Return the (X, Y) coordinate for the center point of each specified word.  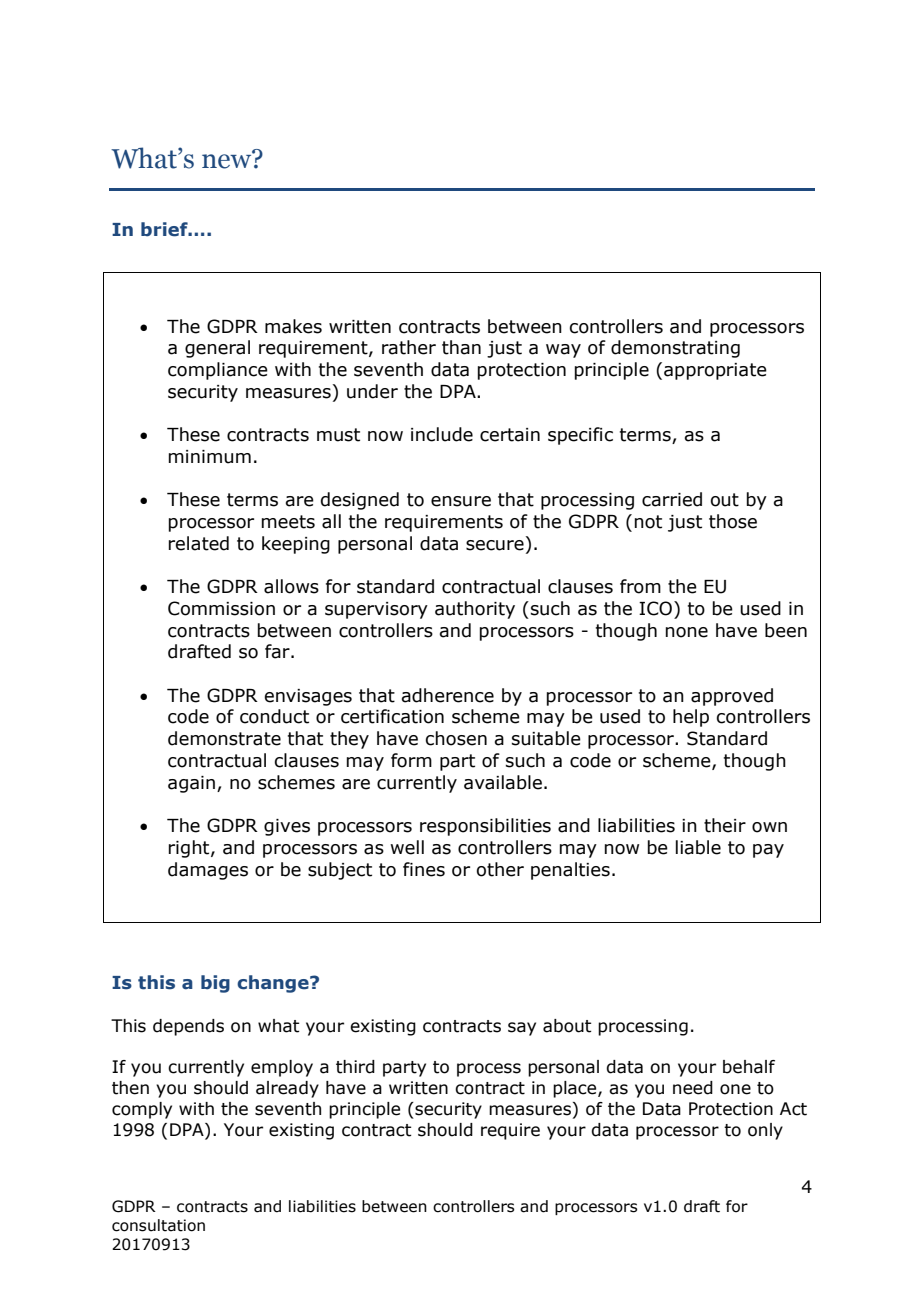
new (228, 160)
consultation (158, 1225)
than (461, 347)
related (199, 543)
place (576, 1089)
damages (208, 871)
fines (424, 869)
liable (698, 847)
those (733, 521)
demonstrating (675, 349)
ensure (461, 501)
